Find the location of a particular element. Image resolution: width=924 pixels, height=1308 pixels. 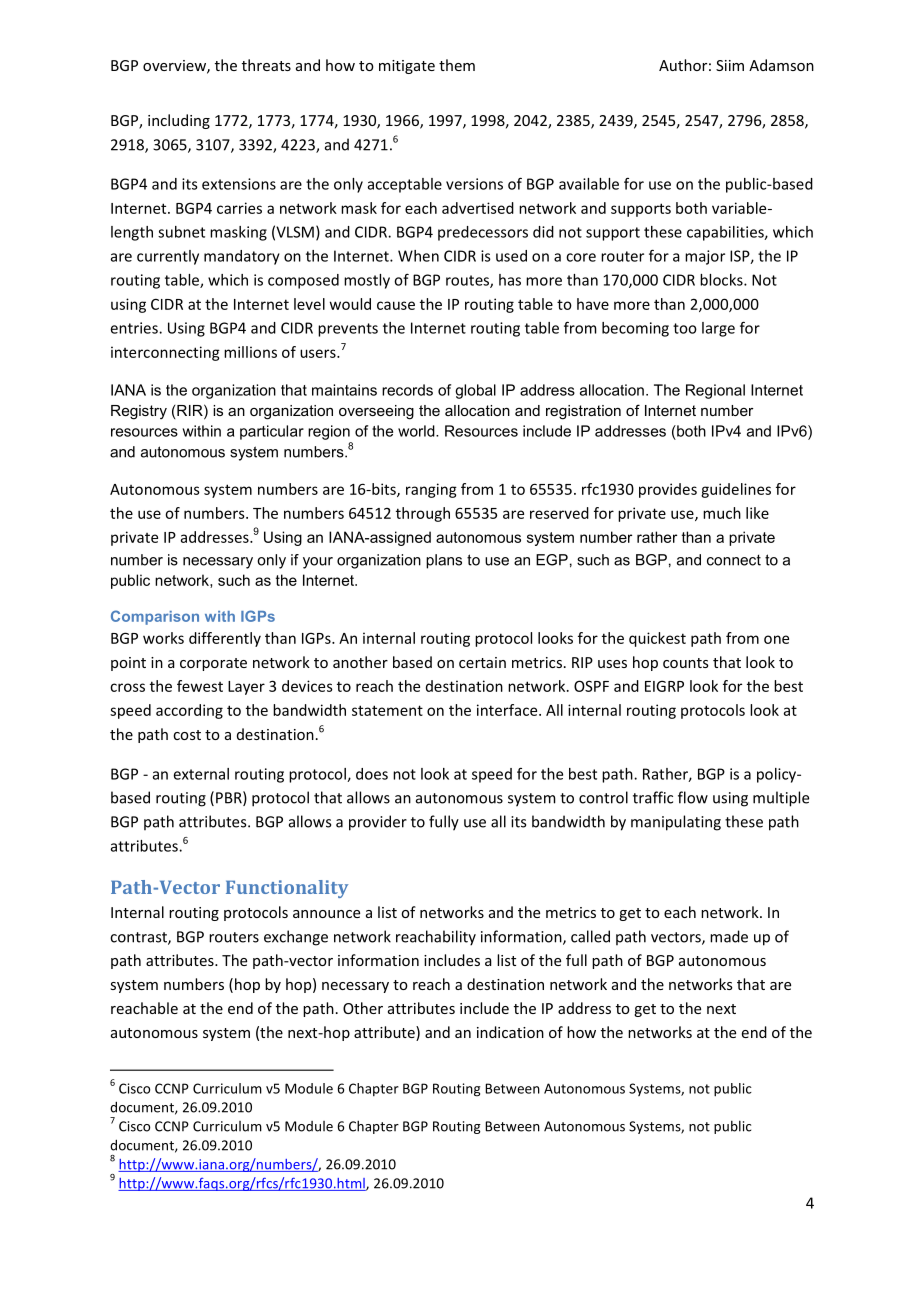

including is located at coordinates (179, 121).
